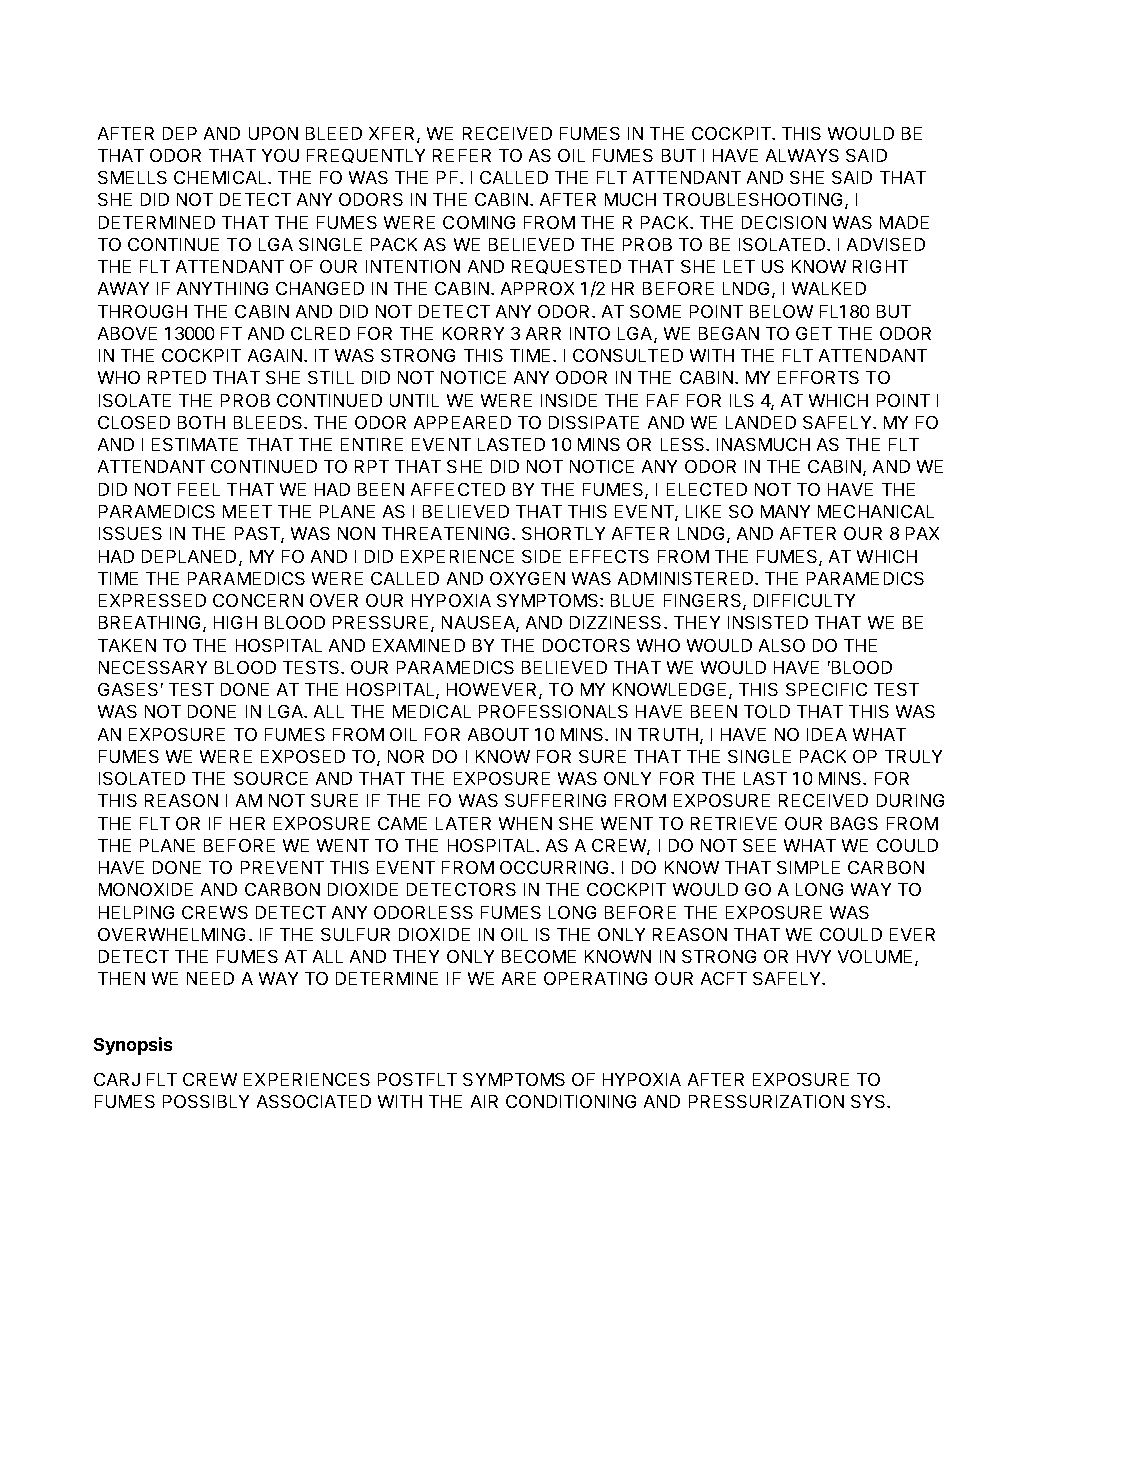 The image size is (1135, 1469). I want to click on OCCURRING, so click(556, 867).
